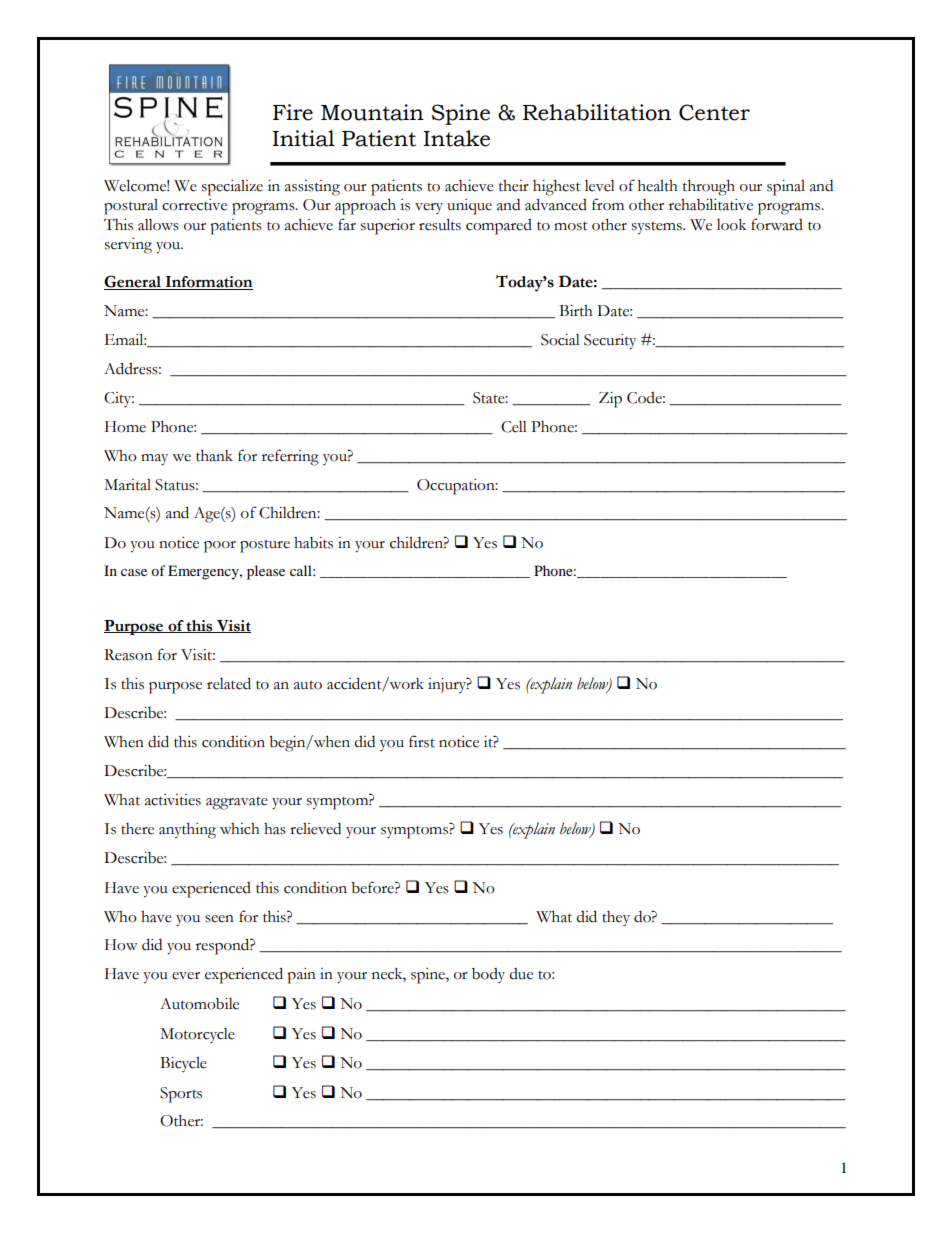 Image resolution: width=952 pixels, height=1233 pixels. Describe the element at coordinates (456, 138) in the screenshot. I see `Intake` at that location.
